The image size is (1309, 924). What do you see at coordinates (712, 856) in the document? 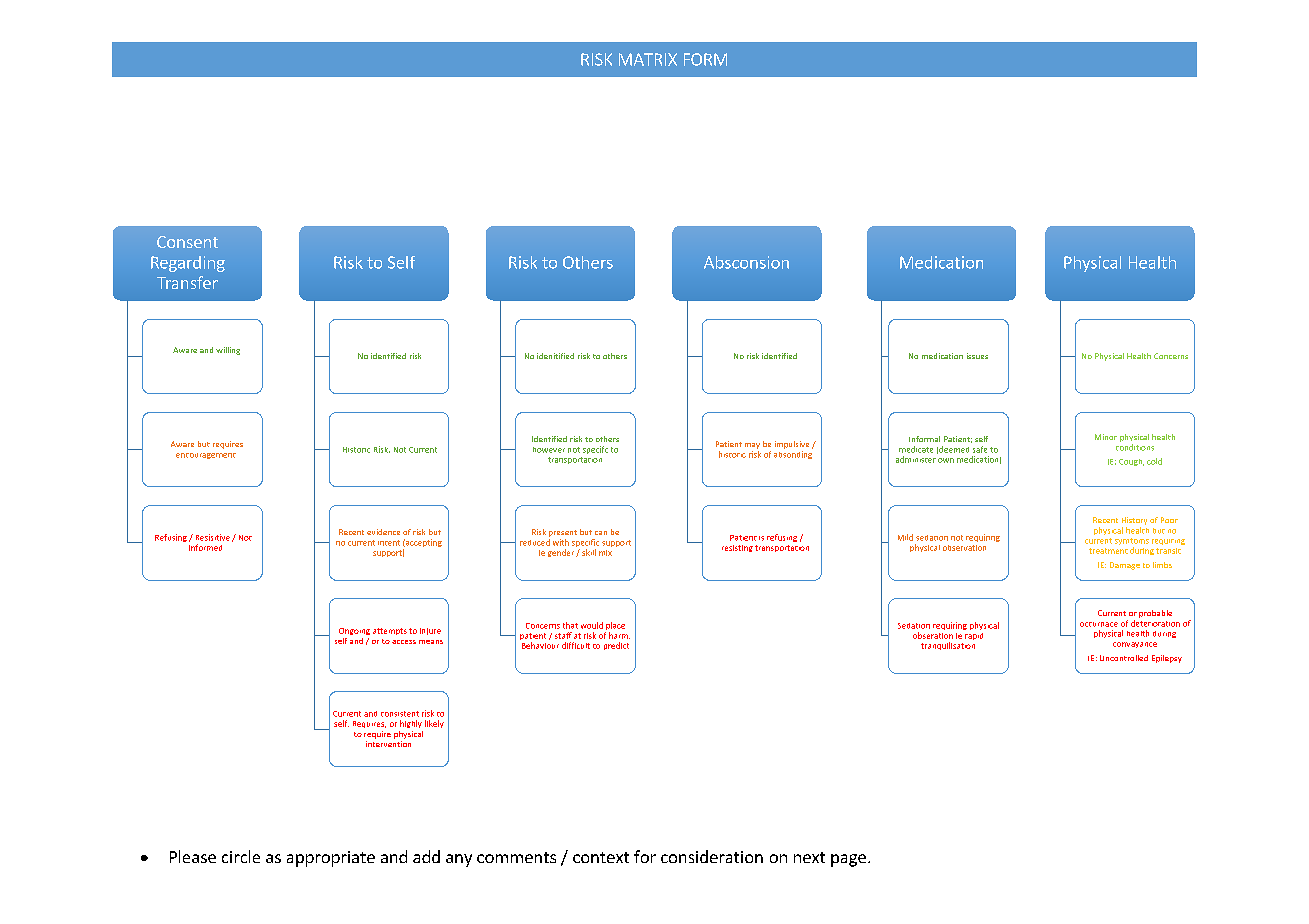
I see `consideration` at bounding box center [712, 856].
